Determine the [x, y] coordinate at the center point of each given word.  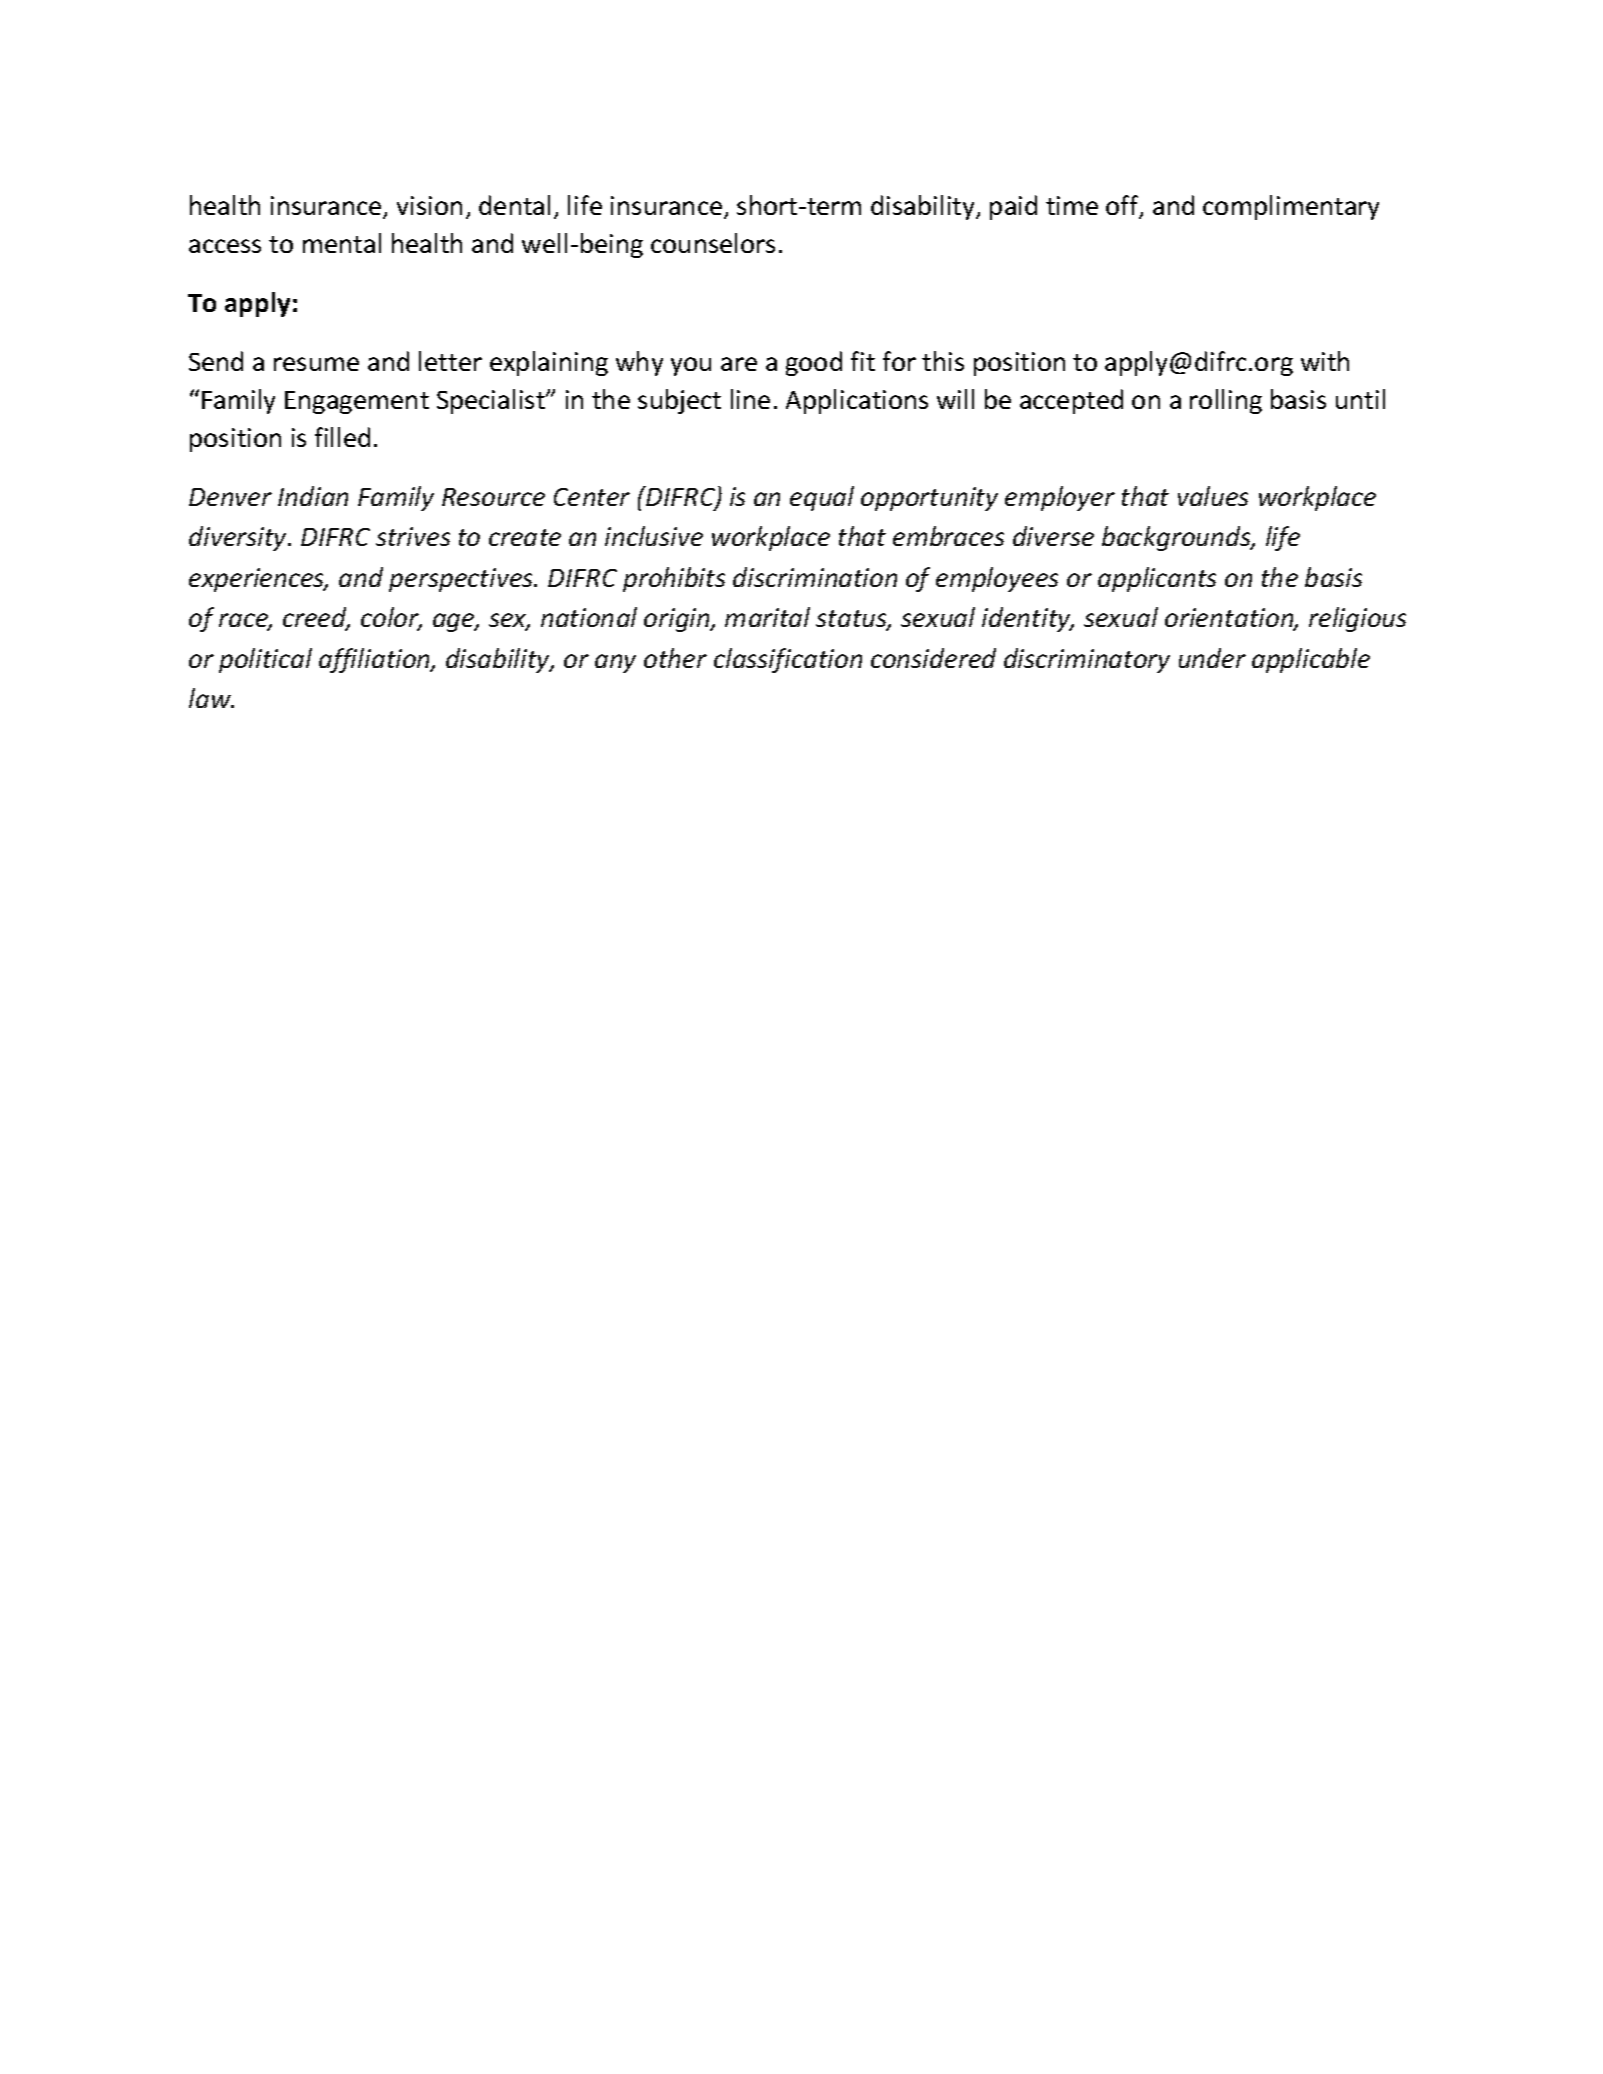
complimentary [1291, 207]
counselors [713, 243]
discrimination [815, 577]
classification [788, 660]
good [814, 363]
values [1213, 496]
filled [342, 437]
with [1325, 361]
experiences [258, 580]
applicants [1157, 579]
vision [429, 205]
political [265, 660]
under [1212, 658]
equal [822, 498]
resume [316, 364]
